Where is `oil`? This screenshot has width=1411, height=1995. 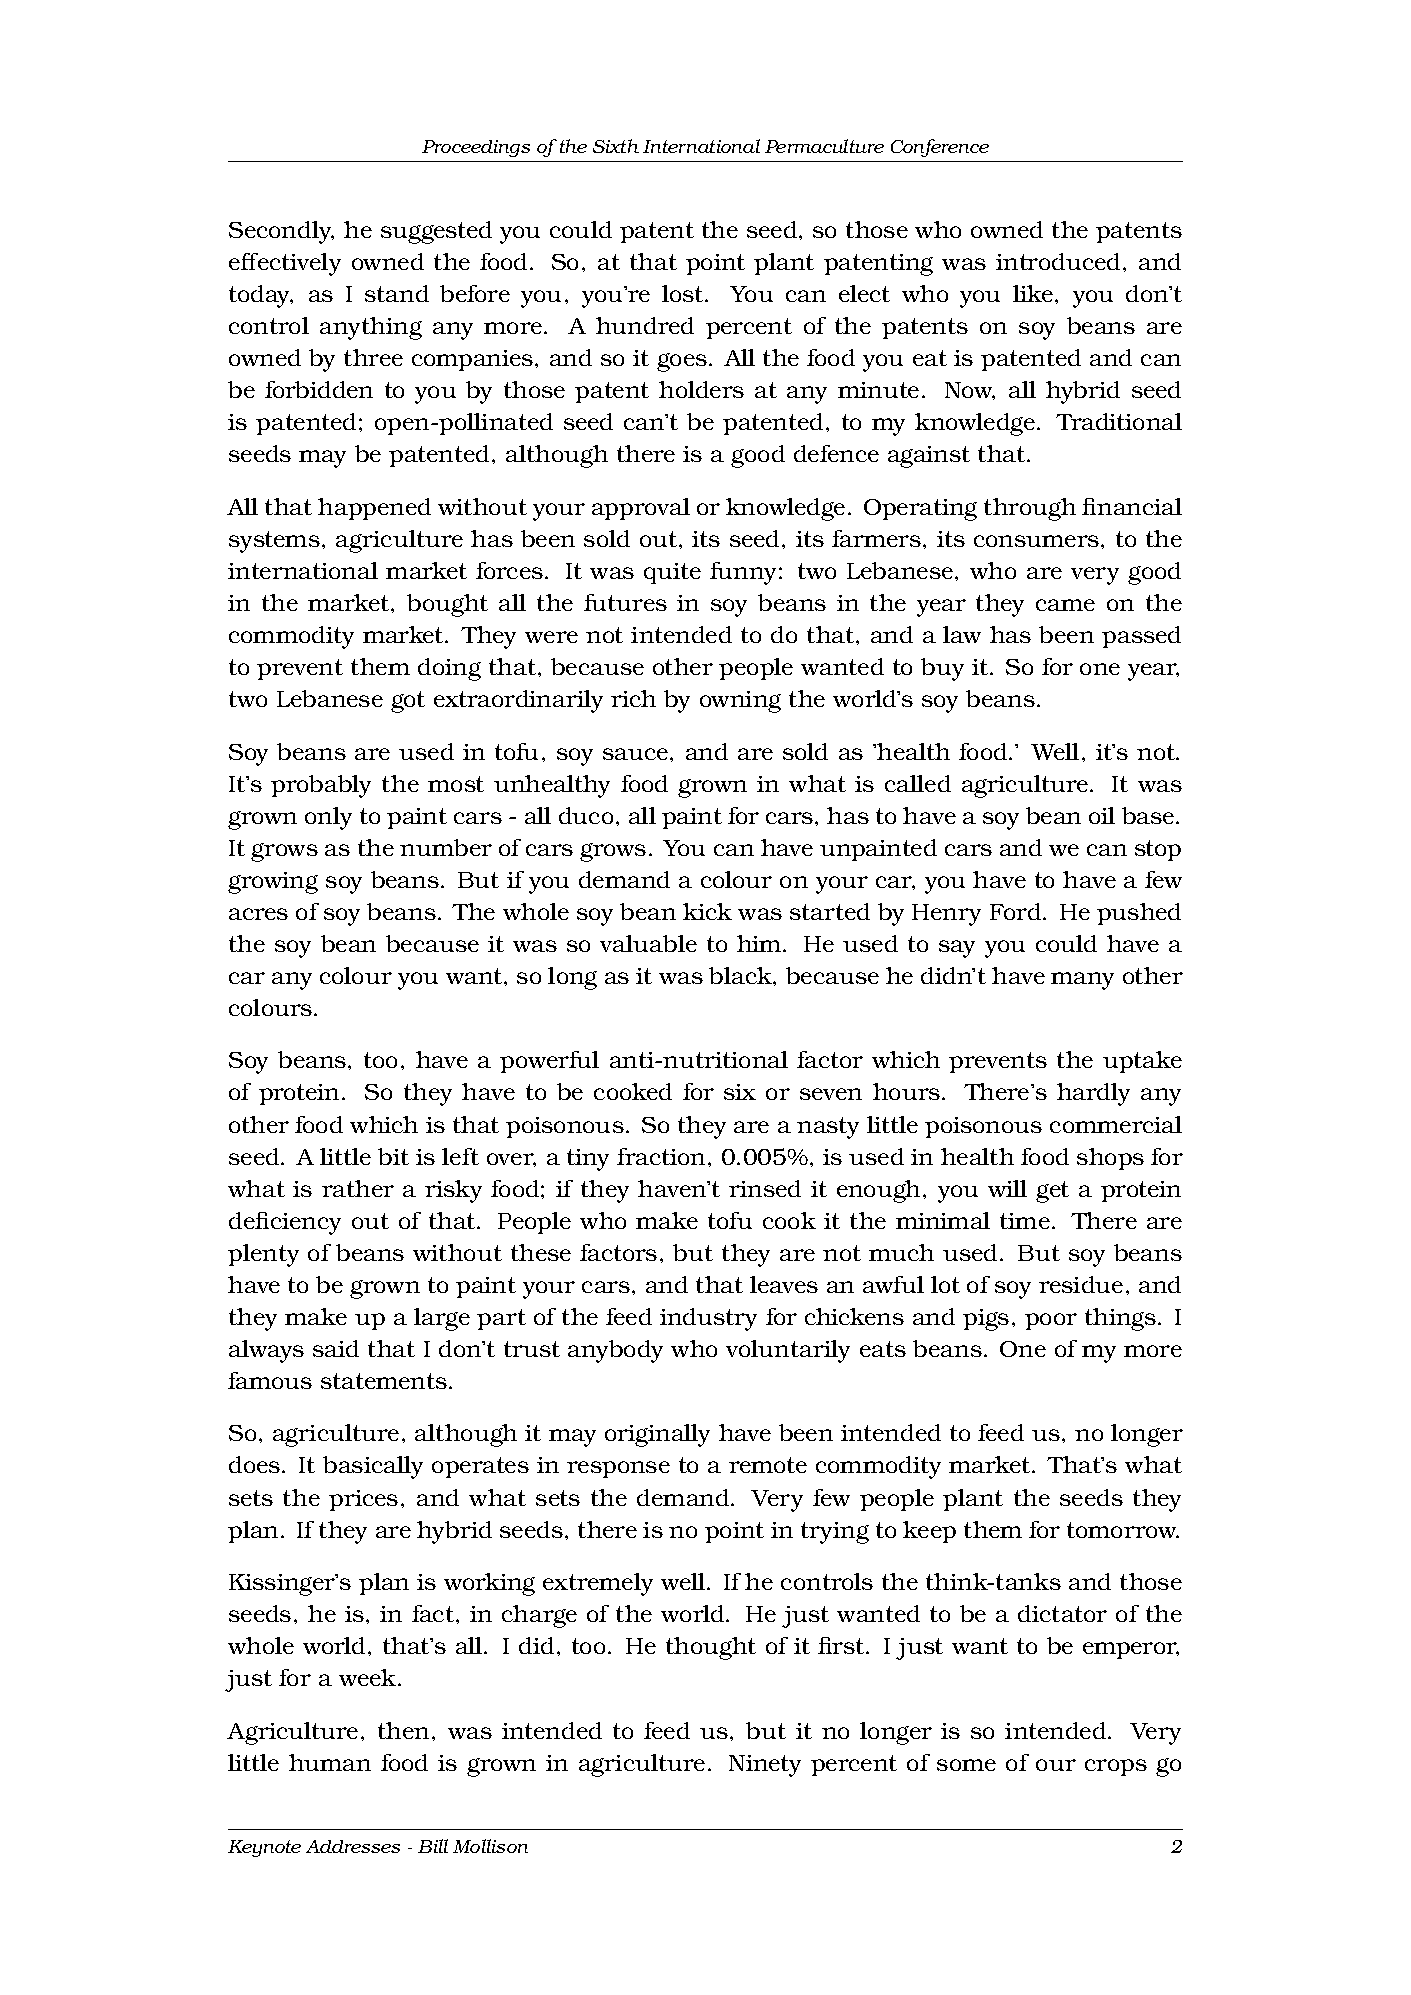
oil is located at coordinates (1102, 815).
